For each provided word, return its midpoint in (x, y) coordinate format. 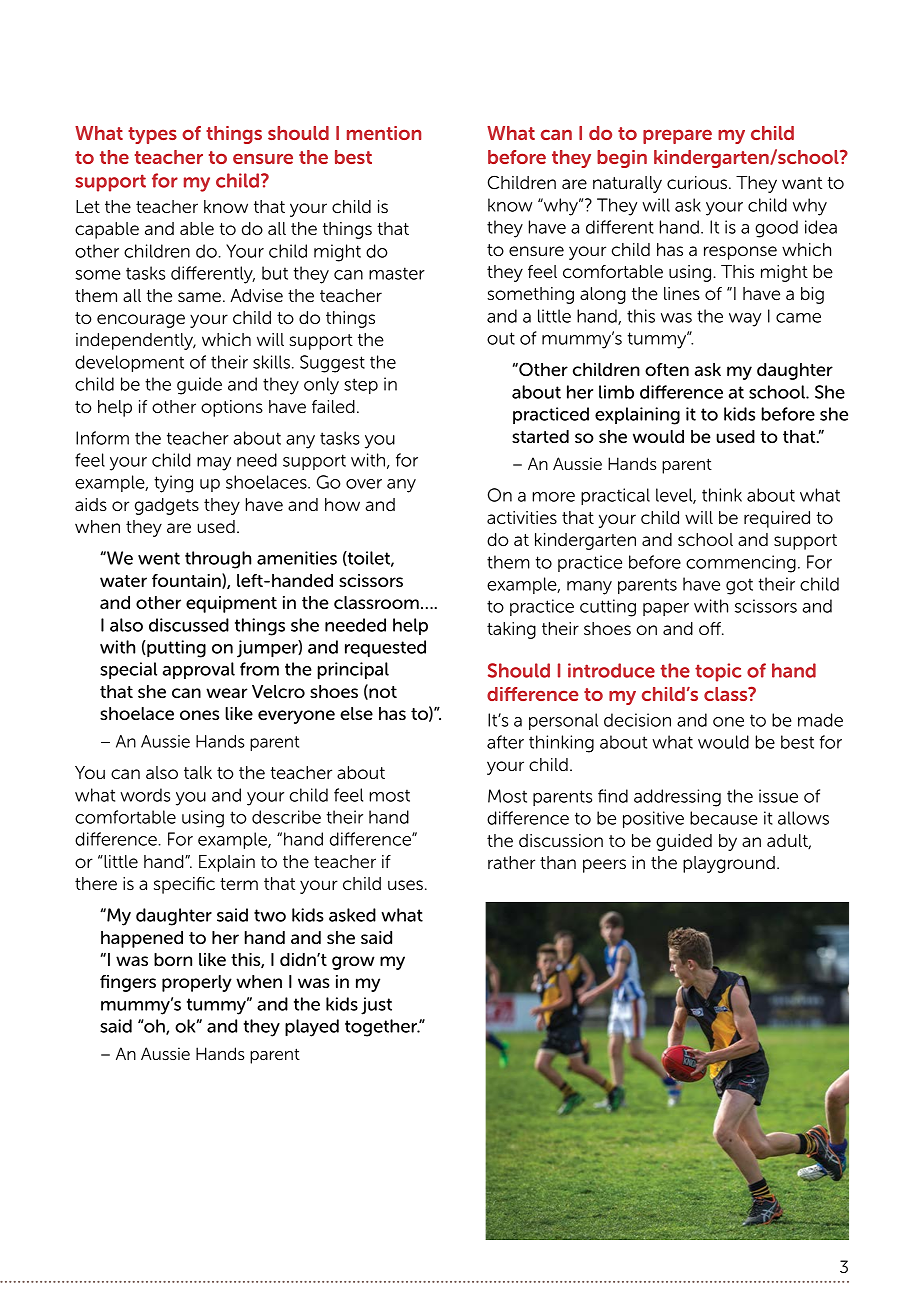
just (376, 1006)
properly (197, 983)
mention (384, 133)
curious (698, 183)
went (159, 558)
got (739, 586)
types (152, 135)
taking (511, 630)
